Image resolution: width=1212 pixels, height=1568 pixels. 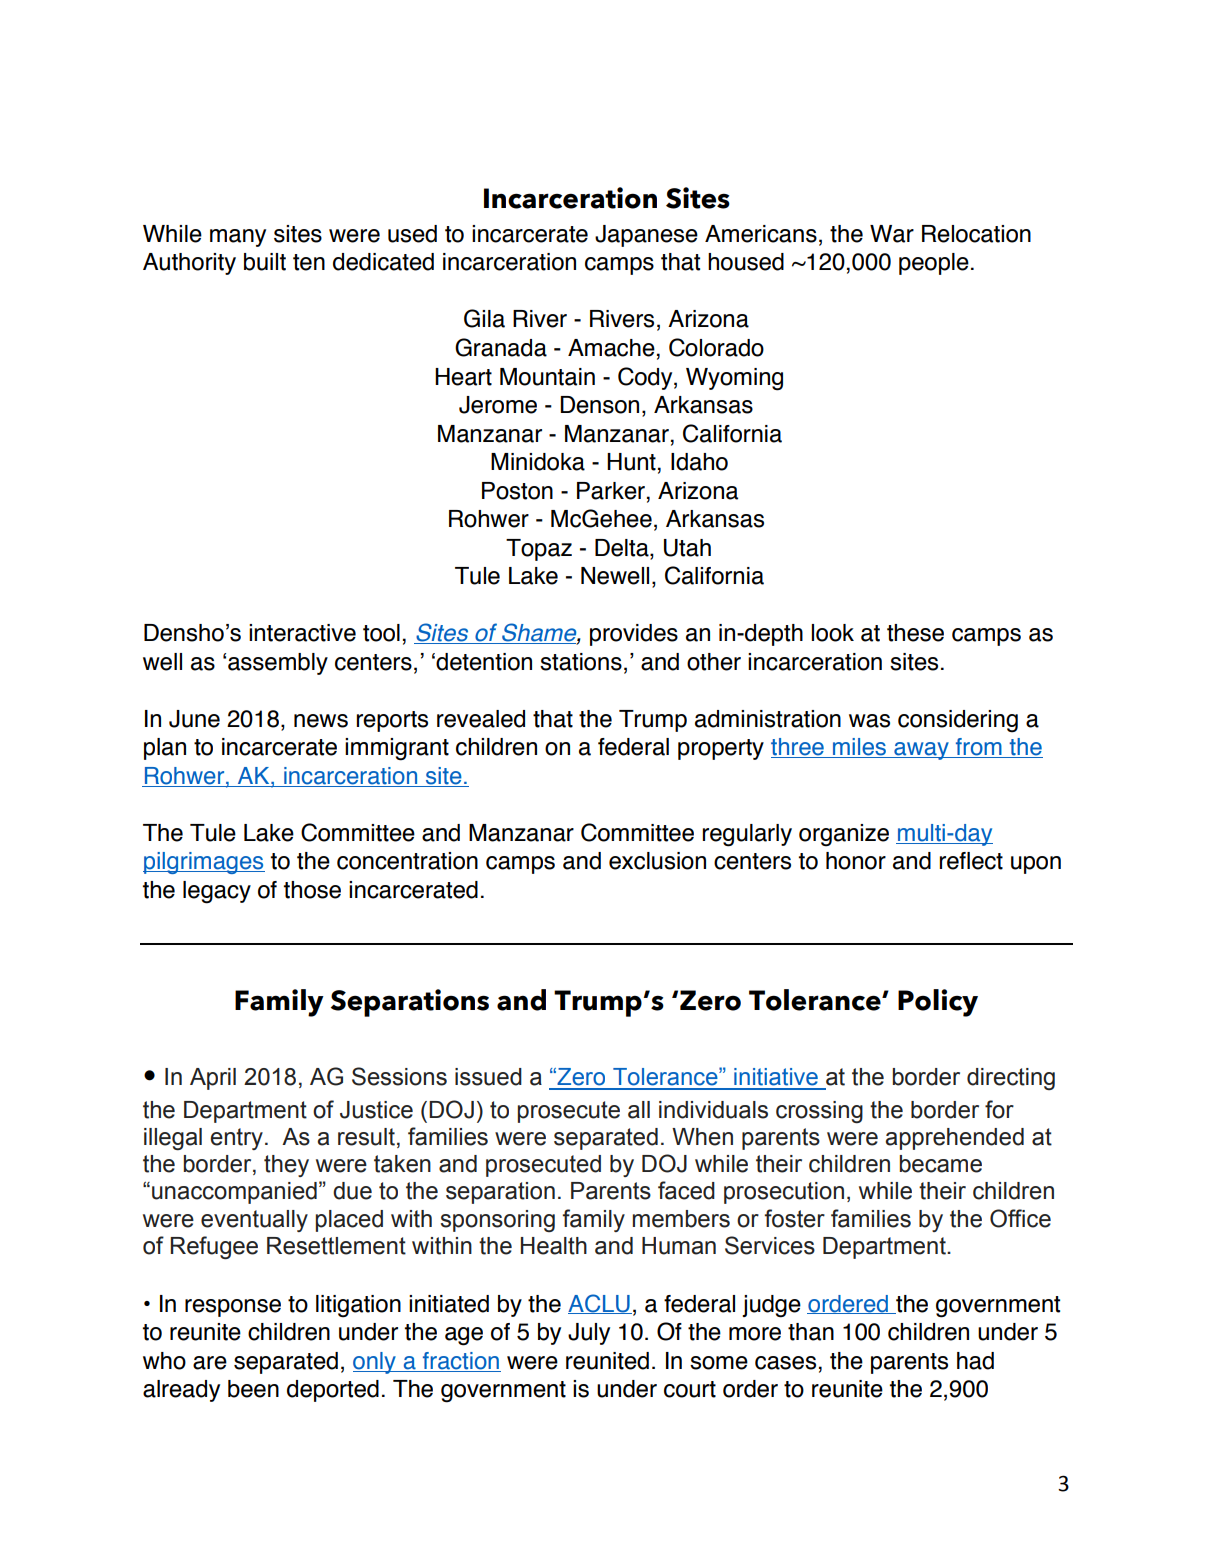 I want to click on people, so click(x=934, y=264).
